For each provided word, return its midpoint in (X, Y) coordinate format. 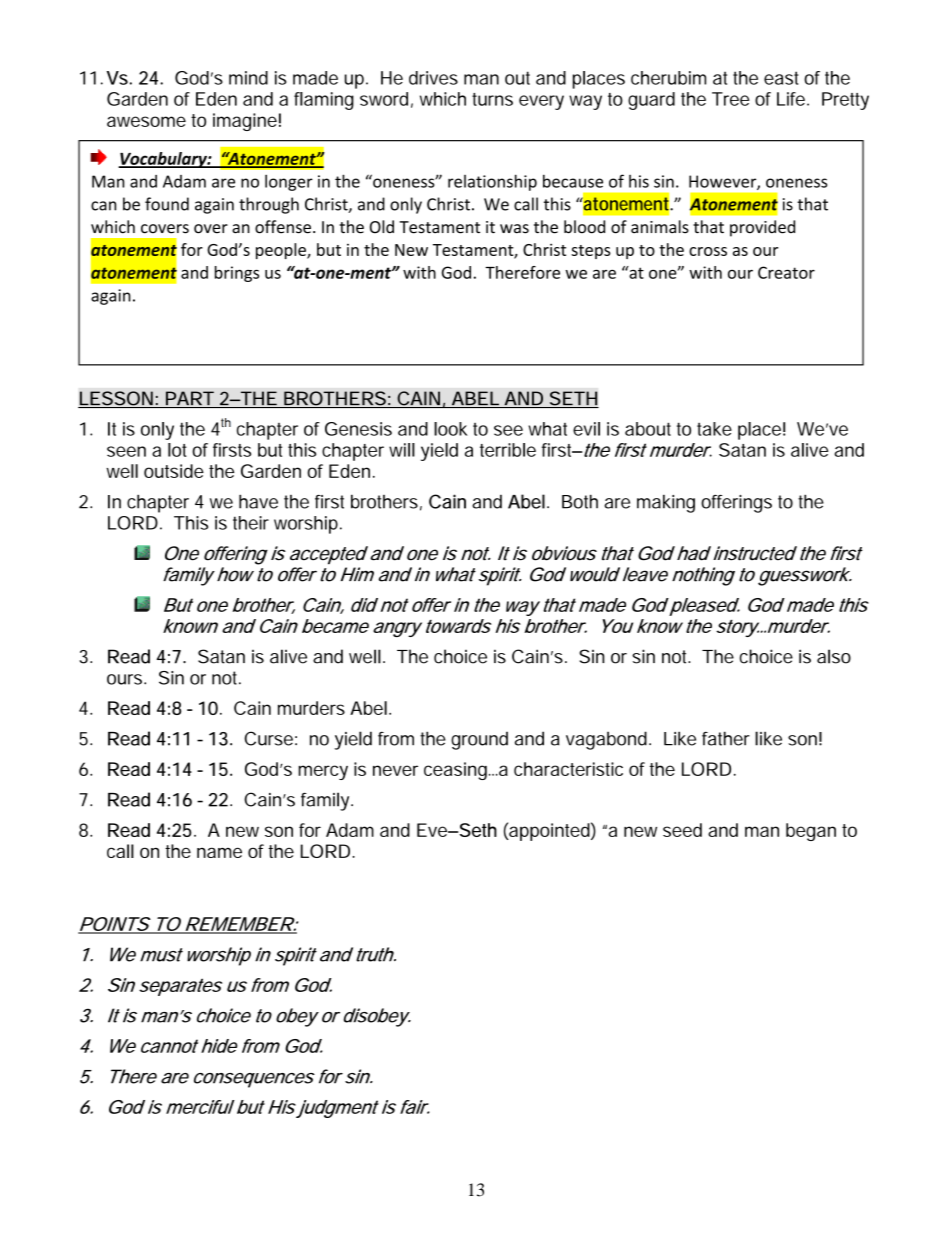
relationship (492, 182)
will (402, 450)
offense (283, 227)
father (726, 738)
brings (237, 274)
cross (708, 251)
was (514, 229)
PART (189, 398)
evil (586, 429)
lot (177, 450)
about (648, 429)
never (395, 770)
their (251, 523)
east (781, 78)
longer (289, 182)
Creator (786, 272)
